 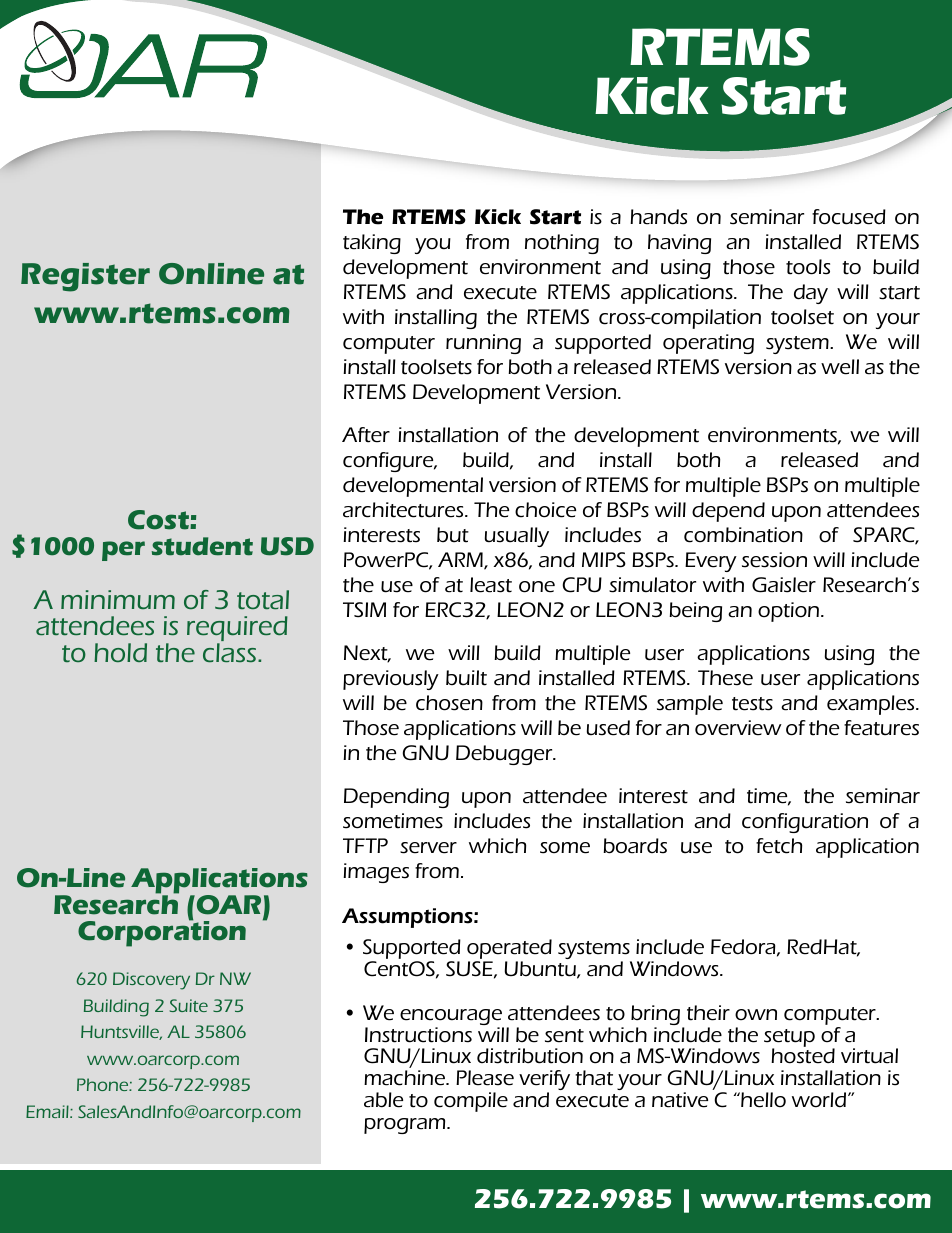 What do you see at coordinates (725, 678) in the screenshot?
I see `These` at bounding box center [725, 678].
